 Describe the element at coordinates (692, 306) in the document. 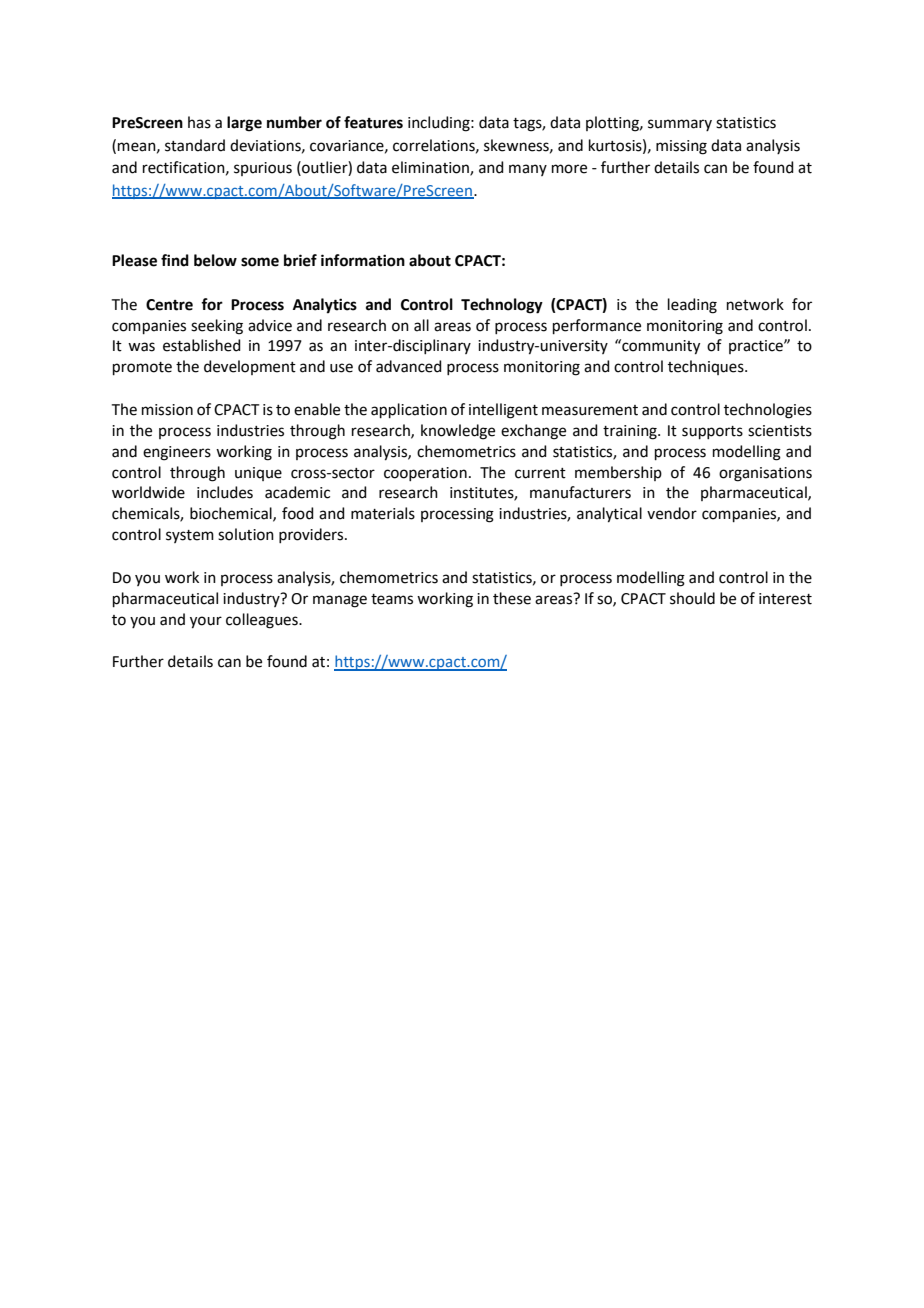

I see `leading` at that location.
